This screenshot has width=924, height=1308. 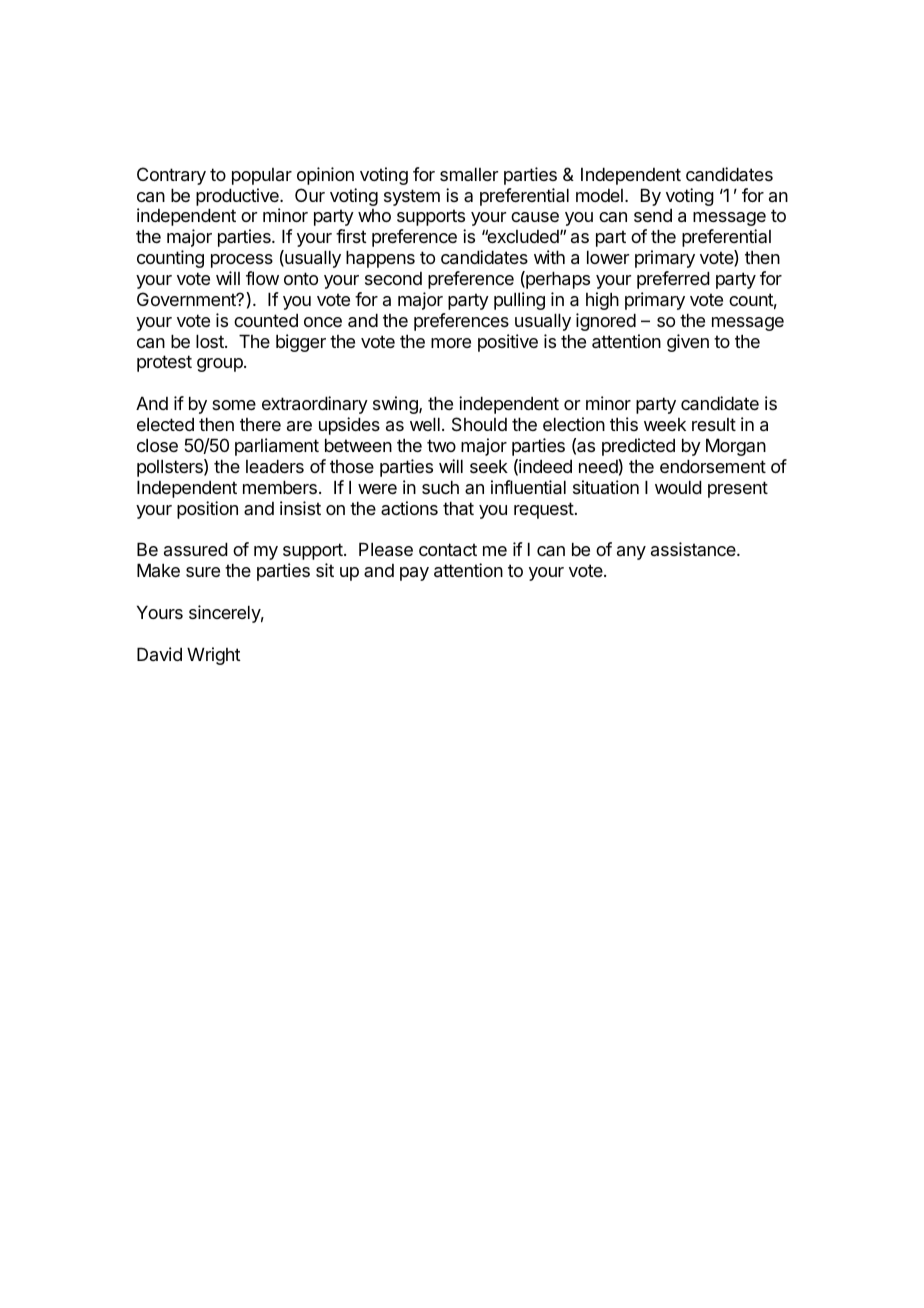 I want to click on productive, so click(x=238, y=197).
